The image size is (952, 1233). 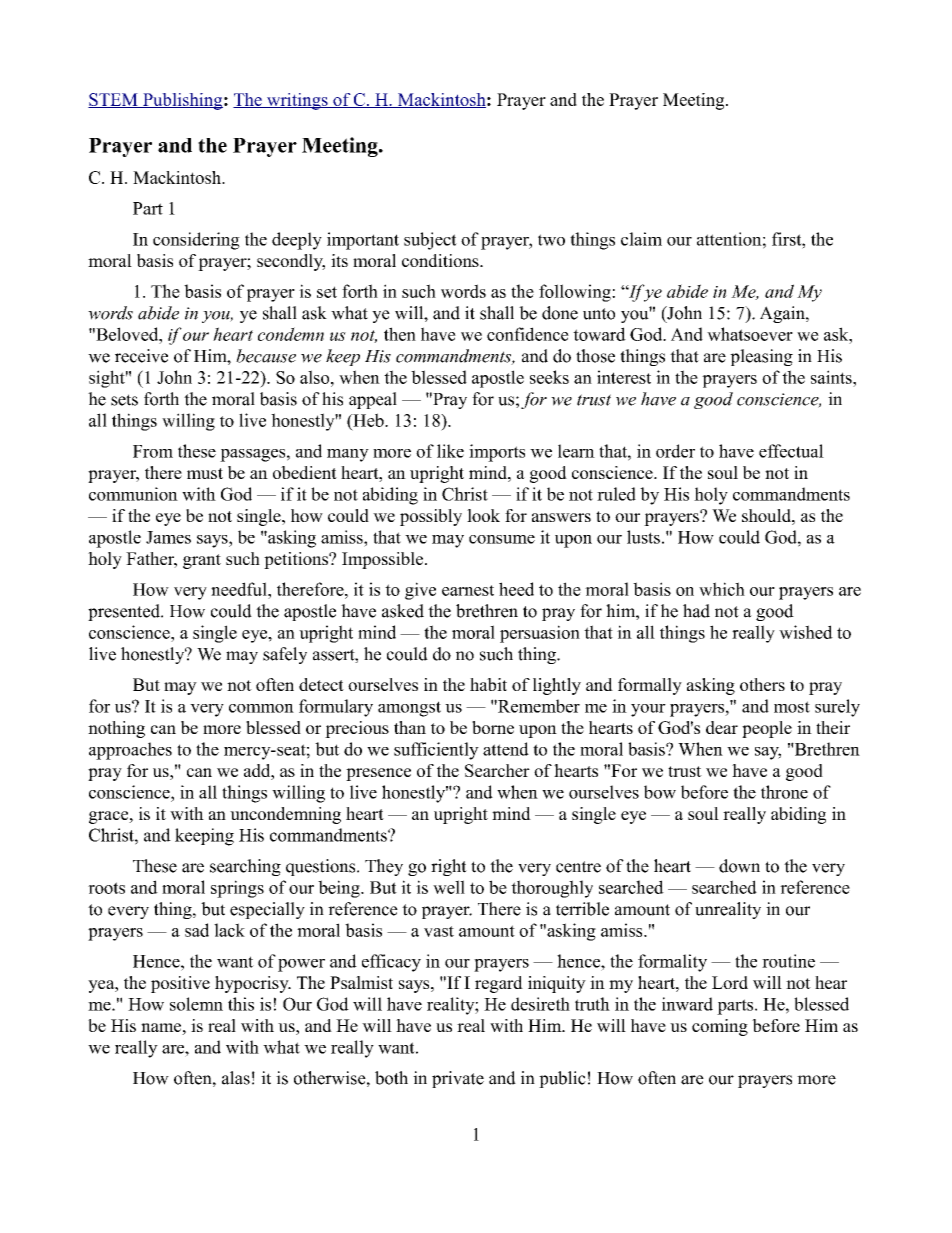 I want to click on From, so click(x=153, y=451).
